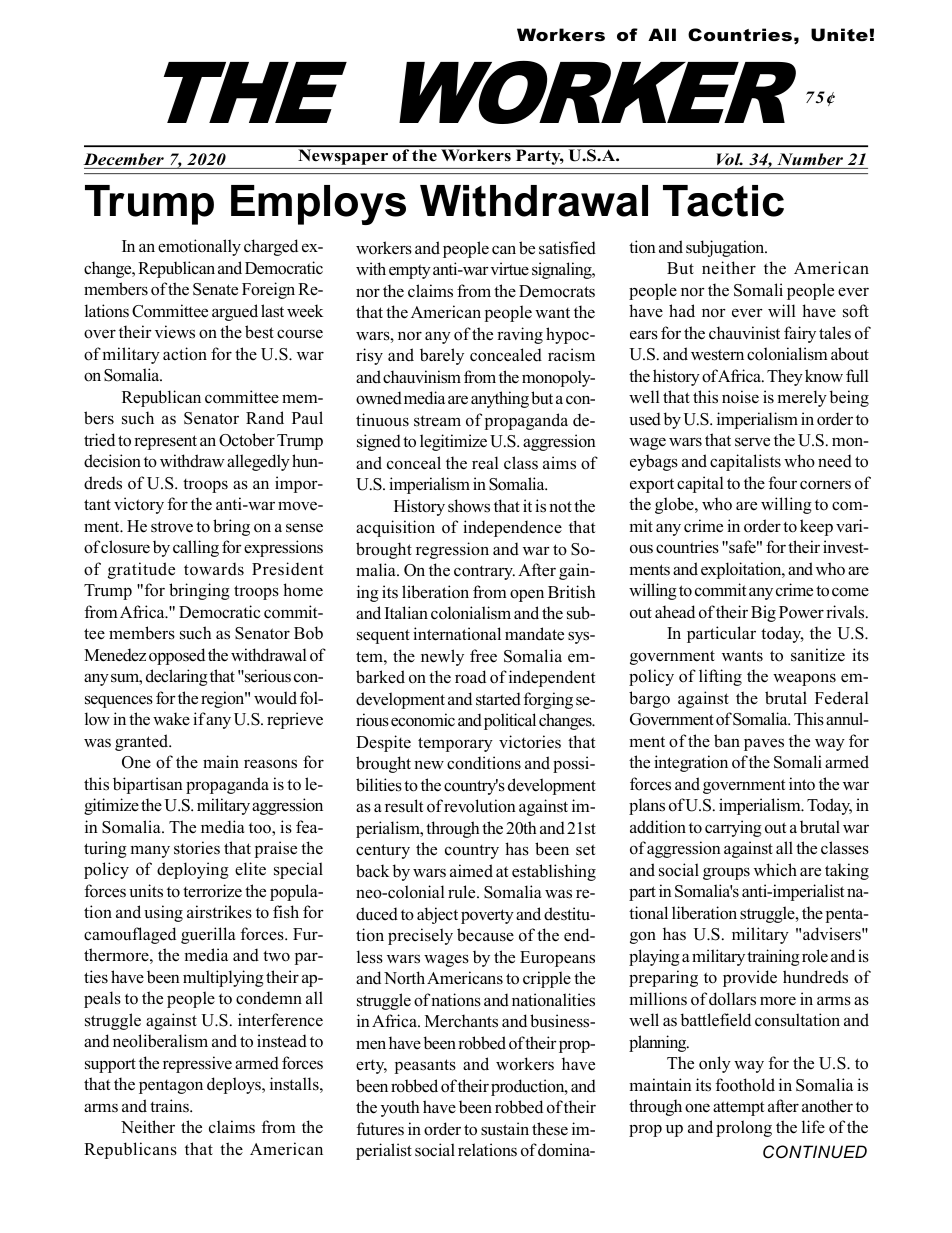 This page has height=1233, width=952. What do you see at coordinates (214, 569) in the page?
I see `towards` at bounding box center [214, 569].
